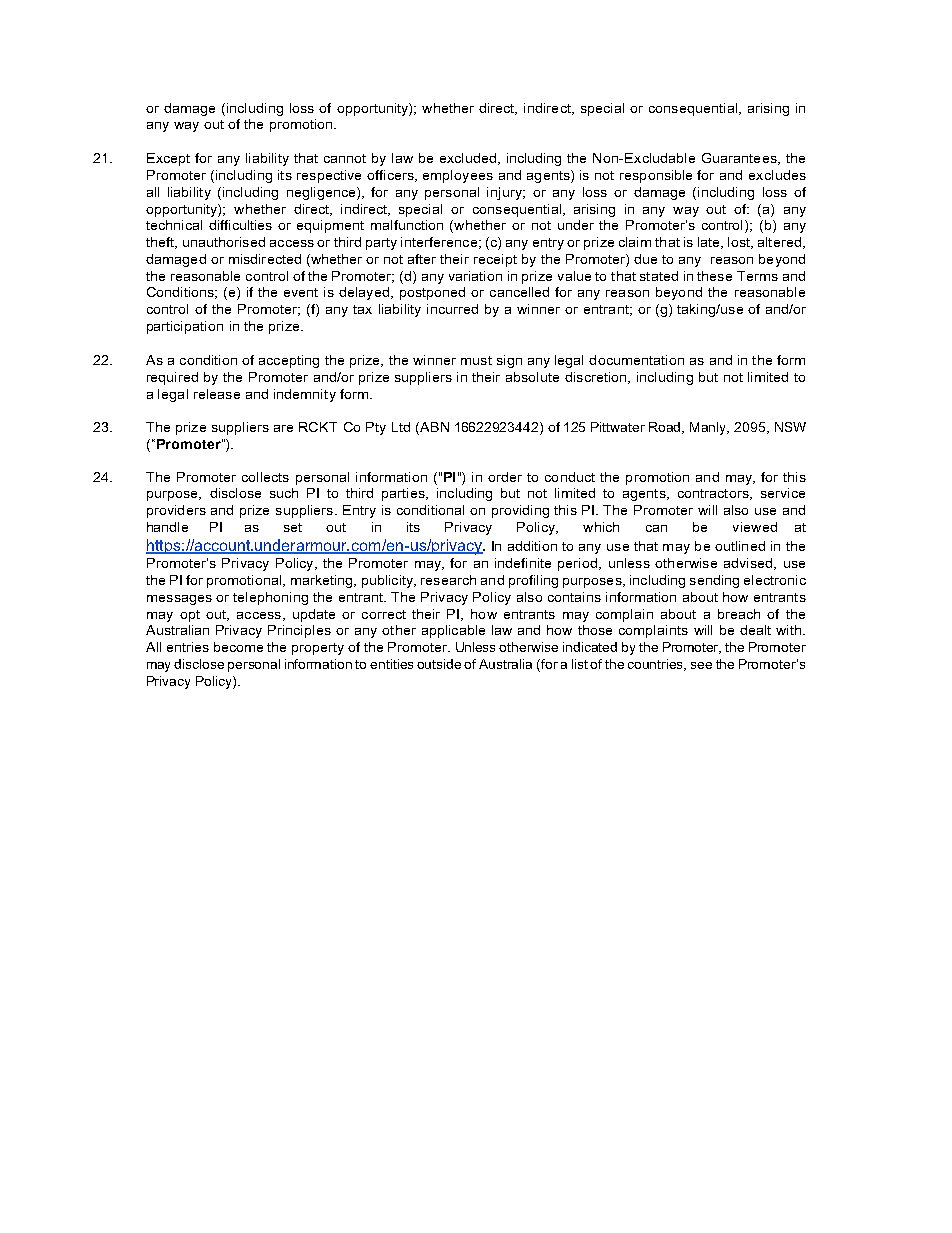 The width and height of the page is (952, 1233). Describe the element at coordinates (265, 477) in the page. I see `collects` at that location.
